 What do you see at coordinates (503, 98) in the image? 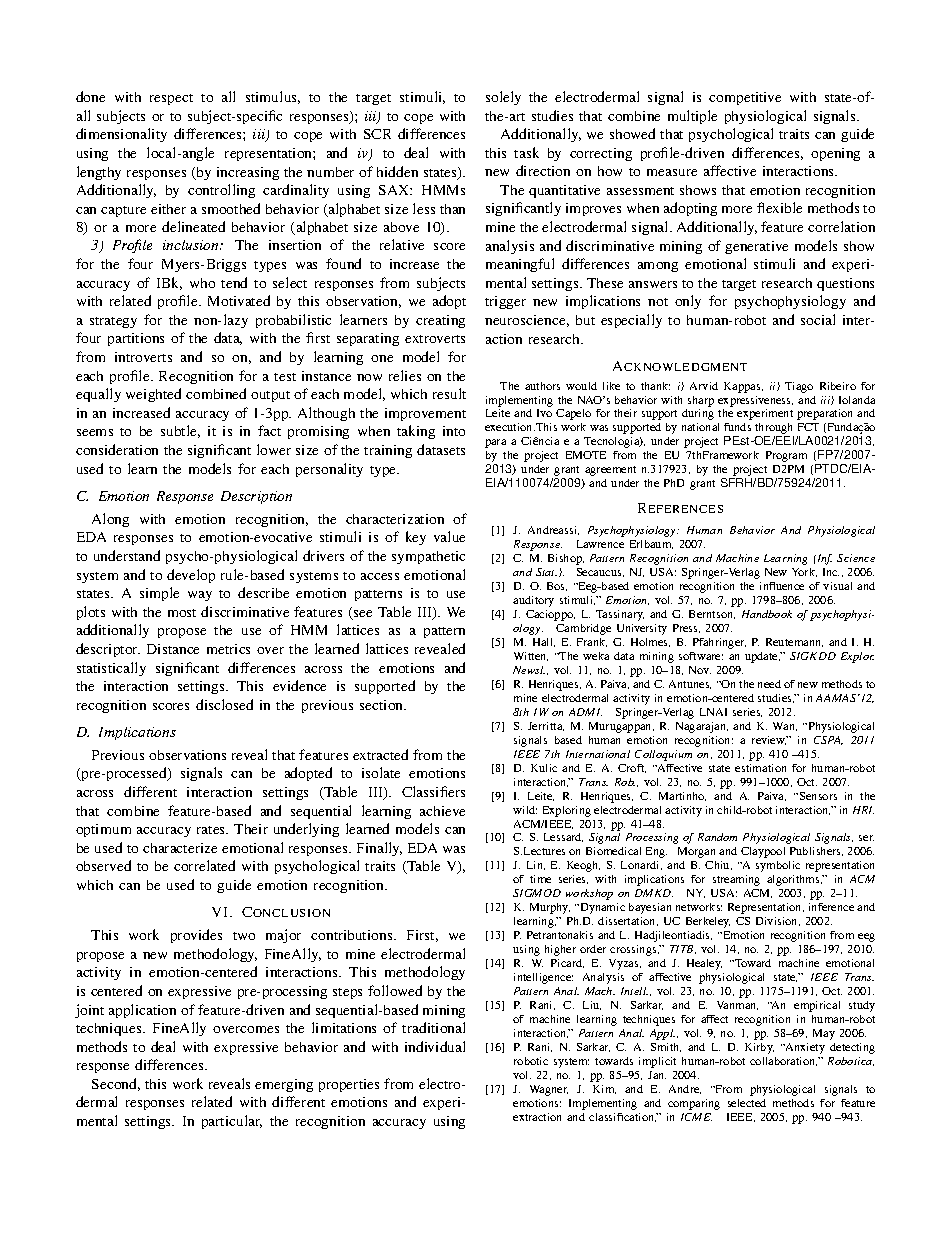
I see `solely` at bounding box center [503, 98].
